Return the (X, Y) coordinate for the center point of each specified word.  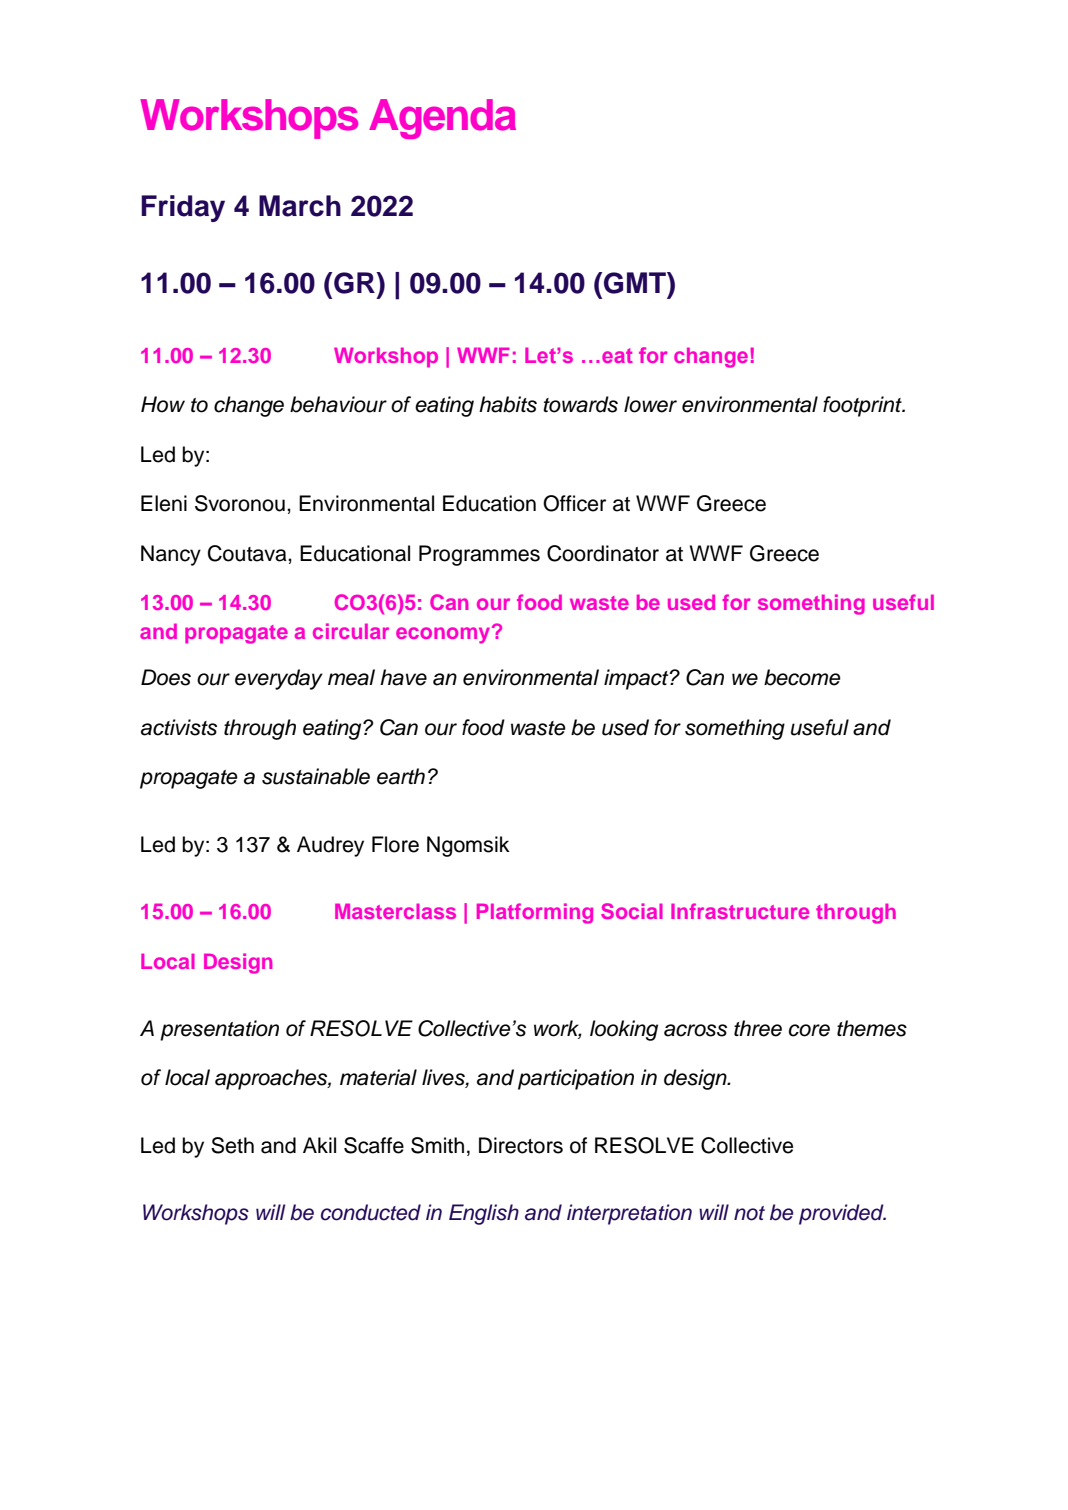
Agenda (442, 119)
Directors (521, 1145)
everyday (279, 679)
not (749, 1213)
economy (444, 634)
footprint (863, 406)
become (802, 677)
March (300, 206)
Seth (232, 1145)
